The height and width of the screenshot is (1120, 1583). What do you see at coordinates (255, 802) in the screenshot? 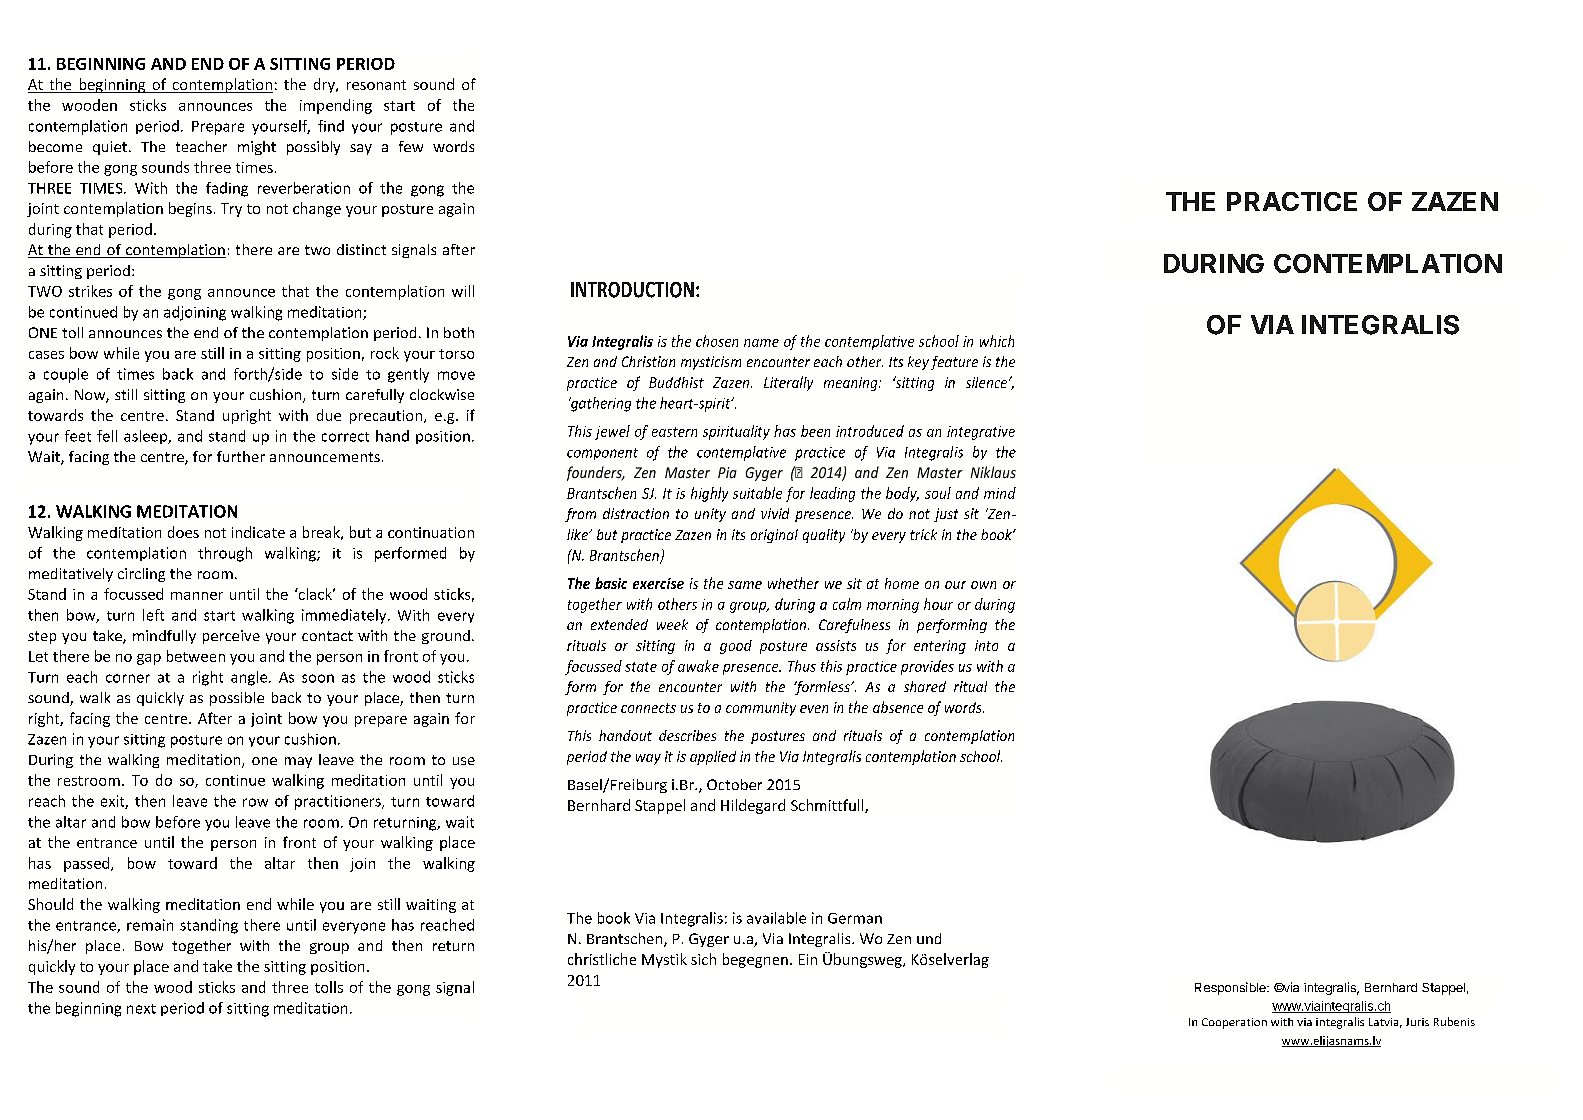
I see `row` at bounding box center [255, 802].
